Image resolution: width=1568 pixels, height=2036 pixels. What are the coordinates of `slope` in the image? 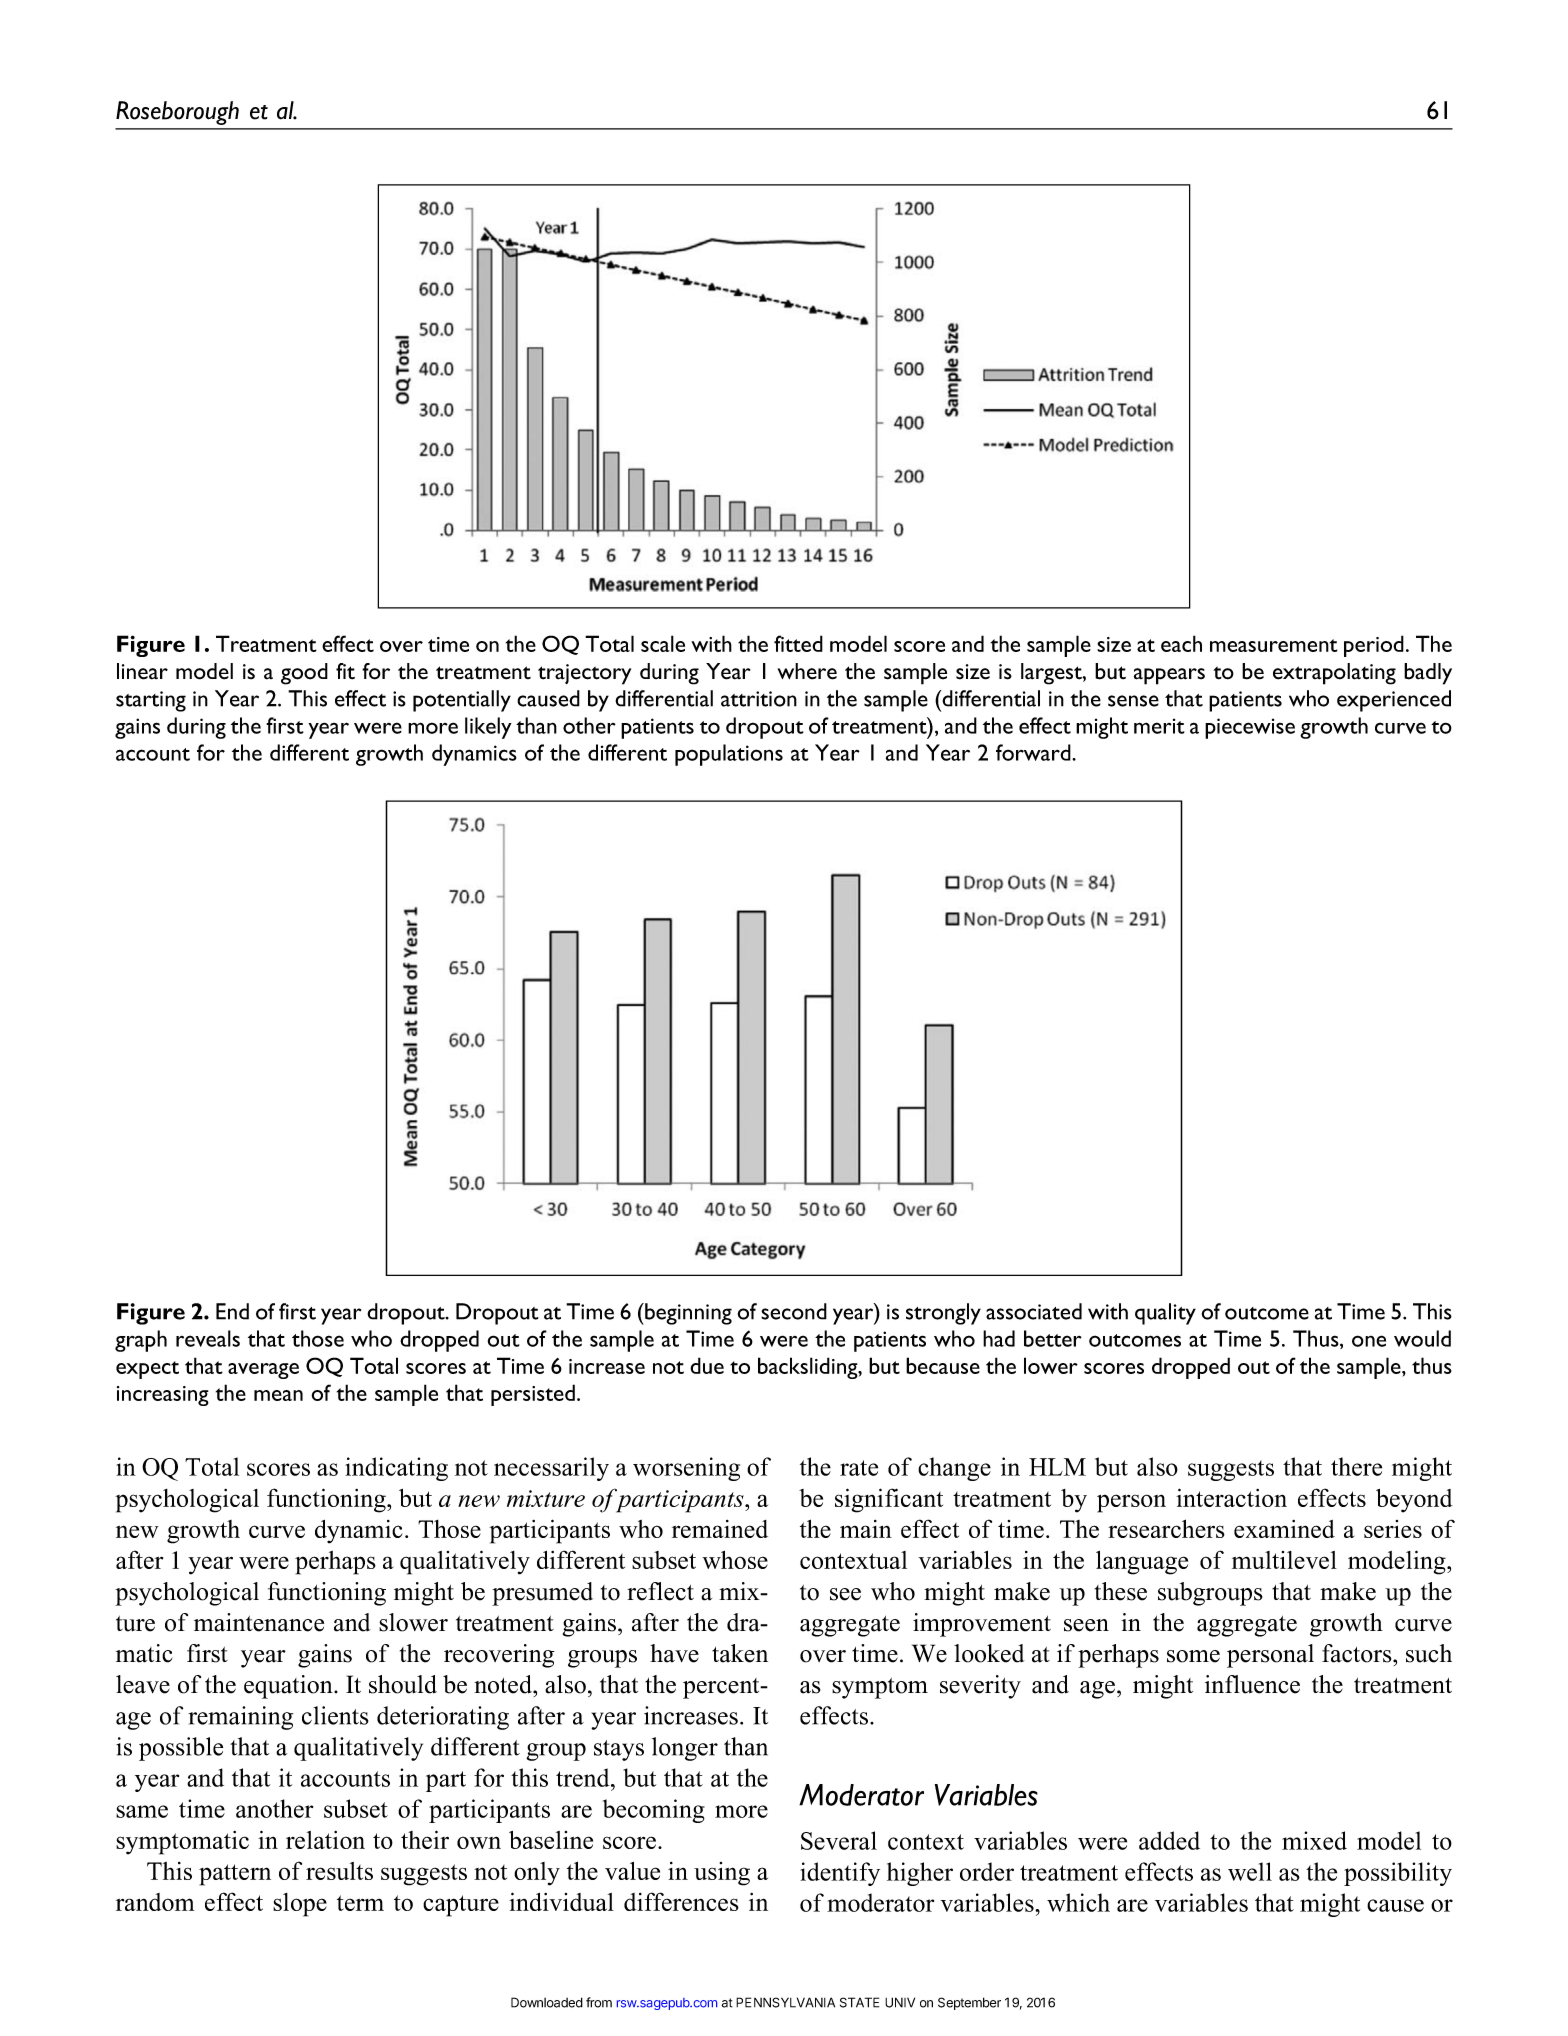 It's located at (300, 1905).
